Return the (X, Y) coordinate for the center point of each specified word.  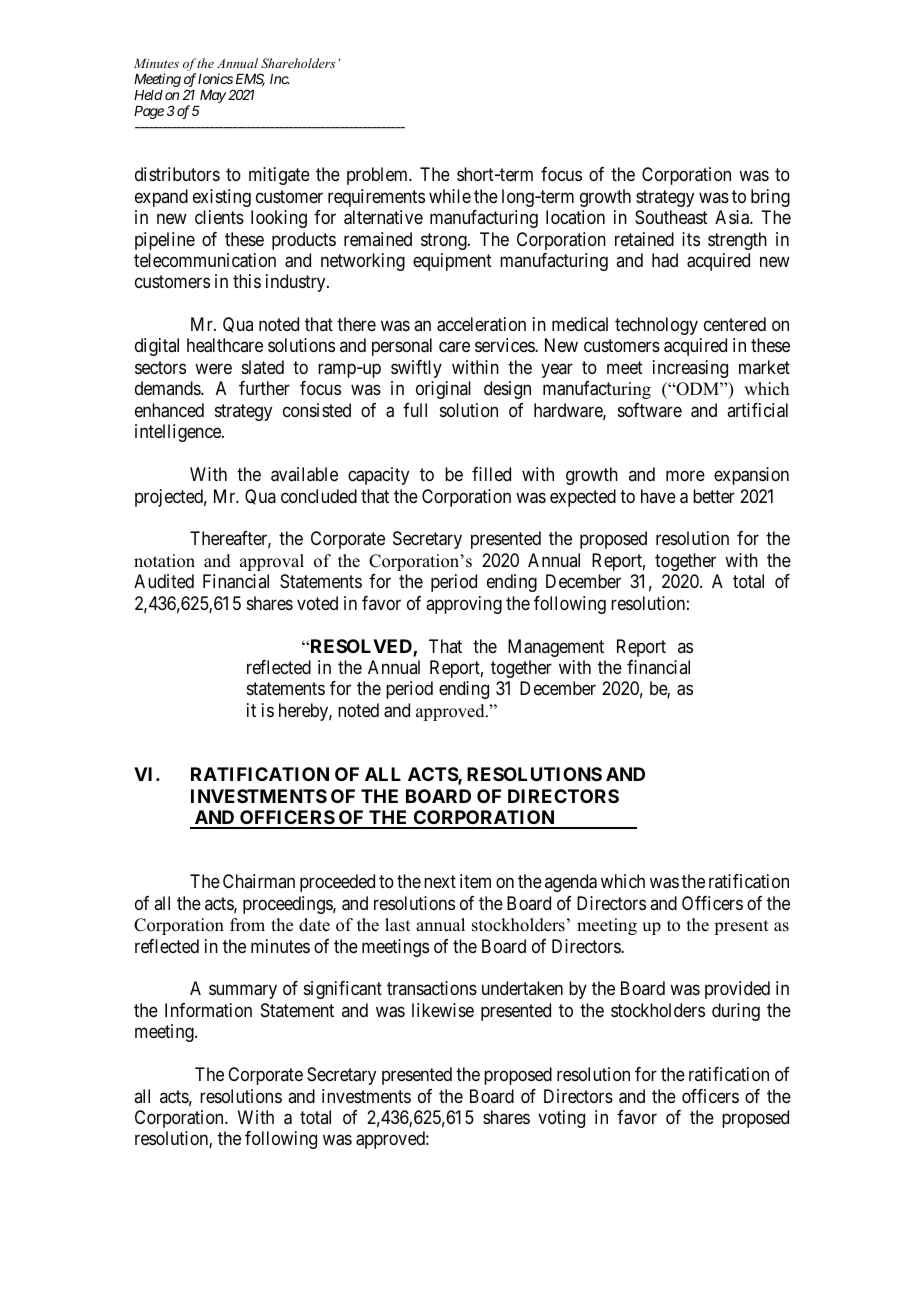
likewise (443, 1010)
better (714, 496)
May (213, 96)
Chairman (259, 881)
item (475, 881)
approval (272, 562)
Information (208, 1010)
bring (770, 198)
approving (464, 605)
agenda (571, 883)
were (213, 368)
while (450, 196)
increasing (690, 369)
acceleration (481, 324)
